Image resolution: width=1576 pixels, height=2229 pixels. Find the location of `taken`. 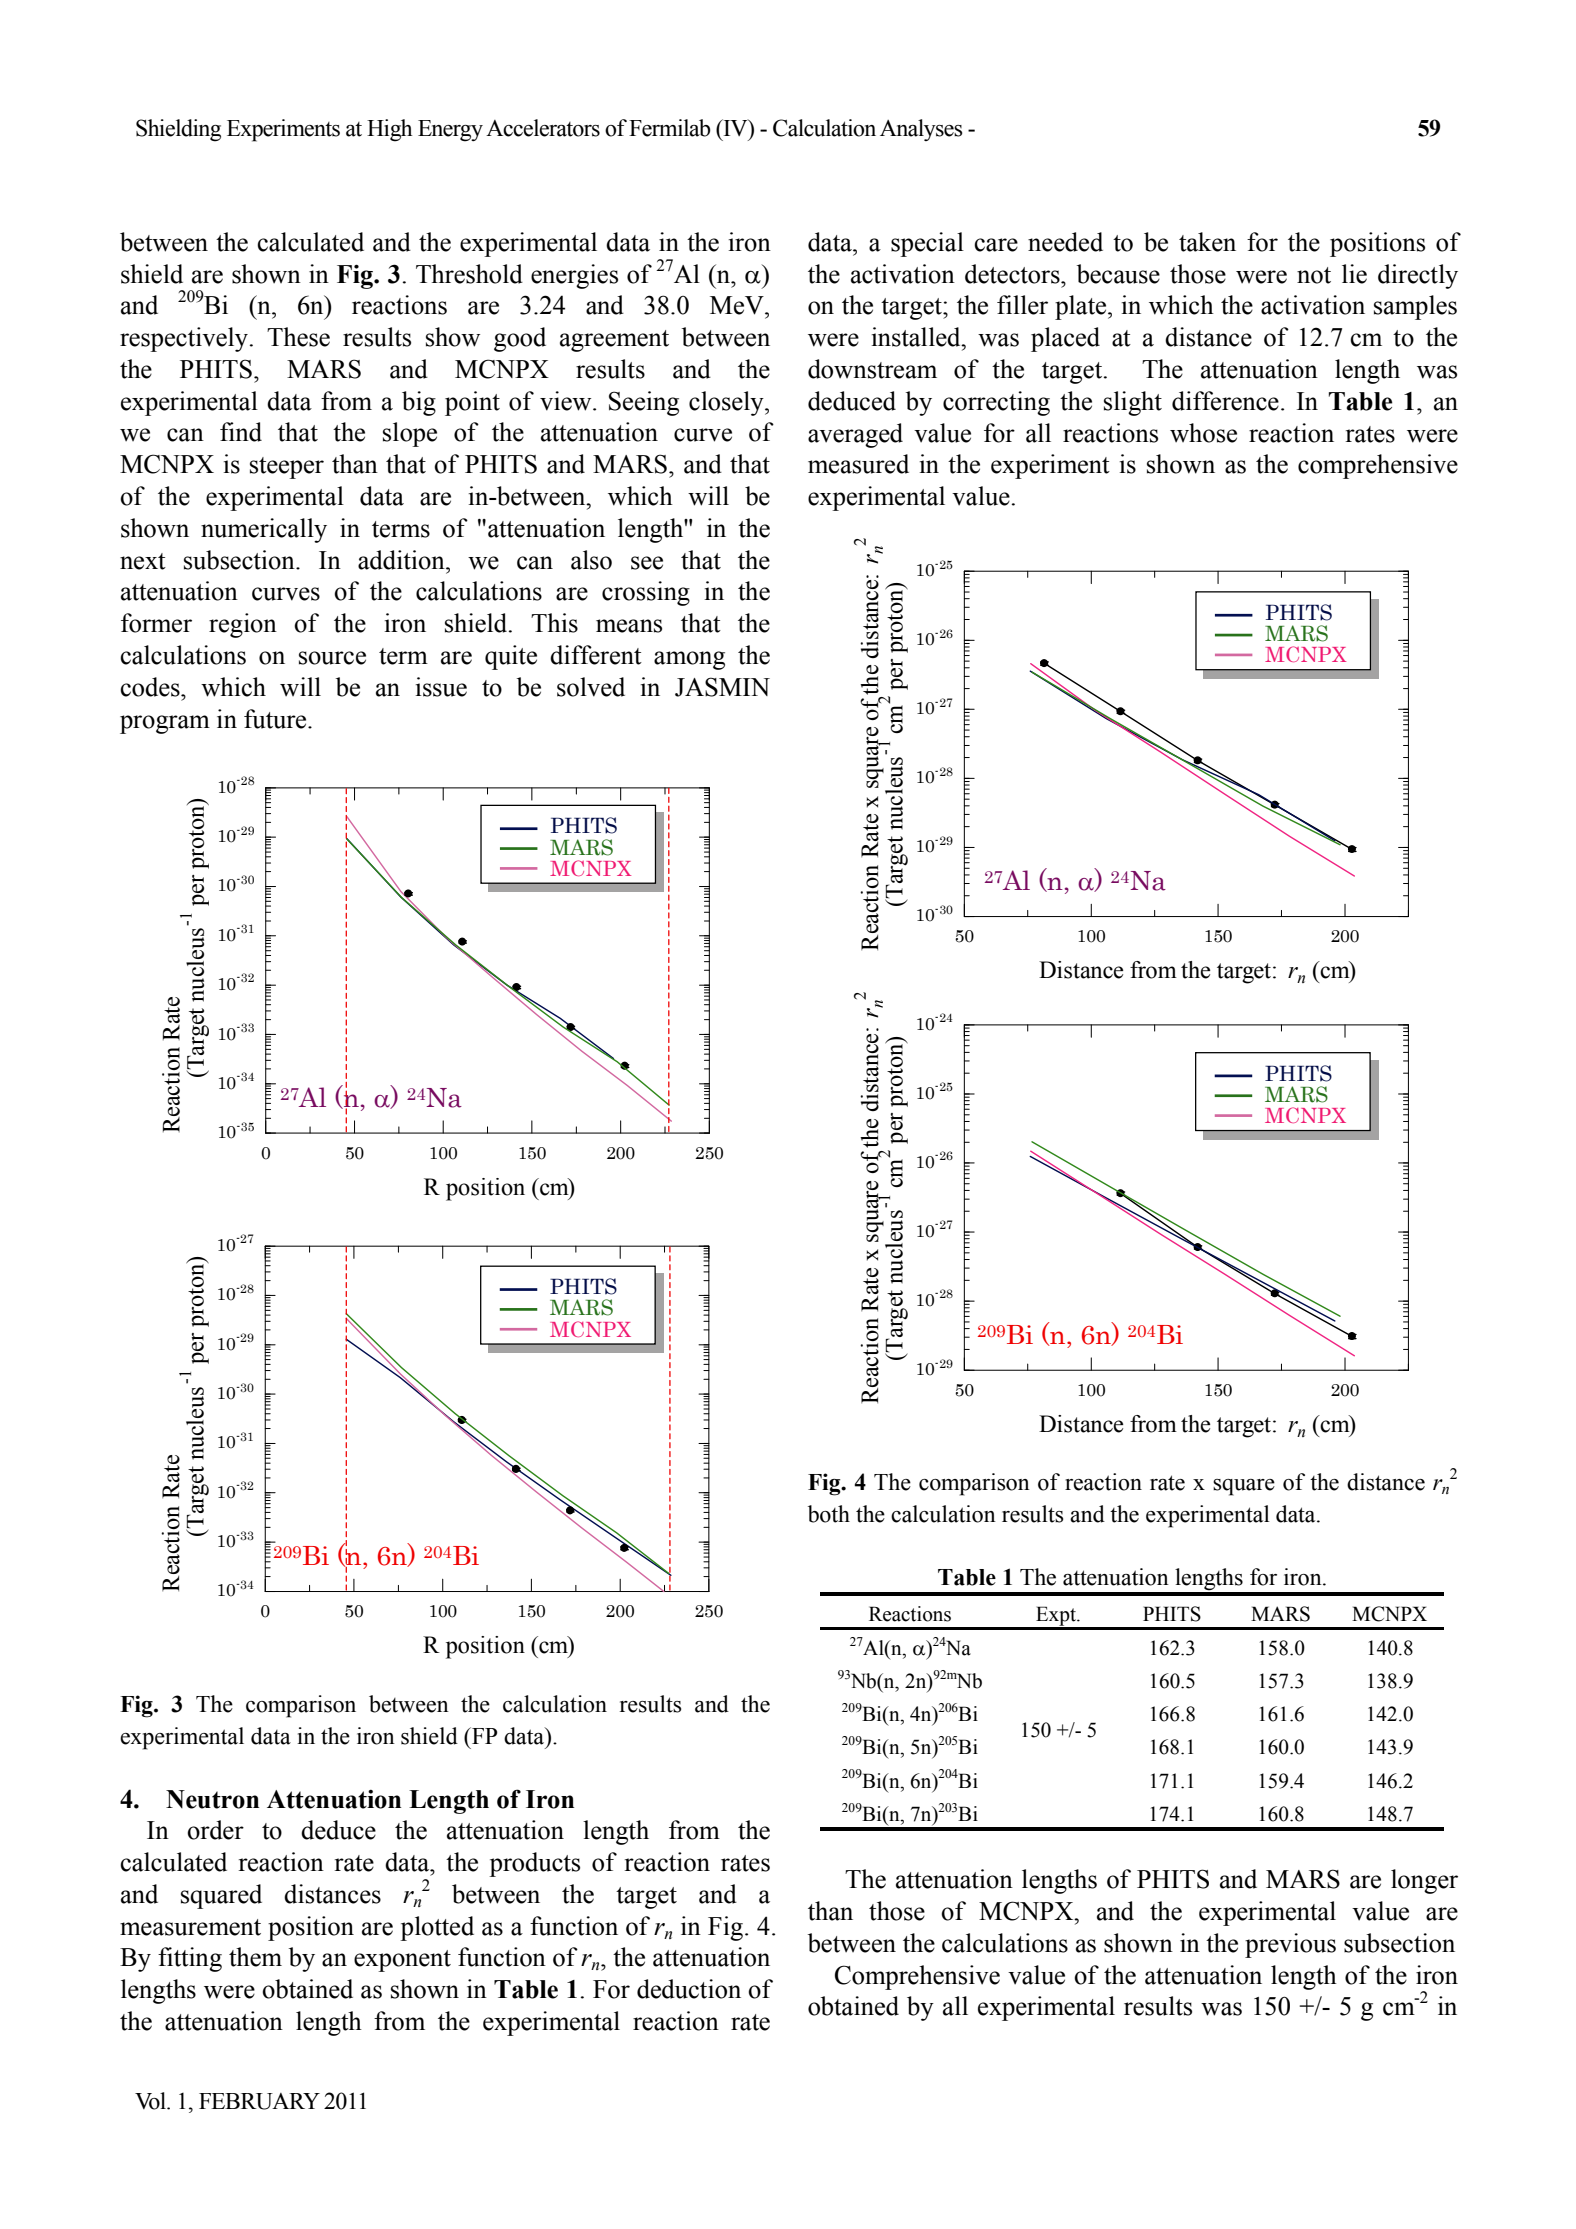

taken is located at coordinates (1207, 242).
